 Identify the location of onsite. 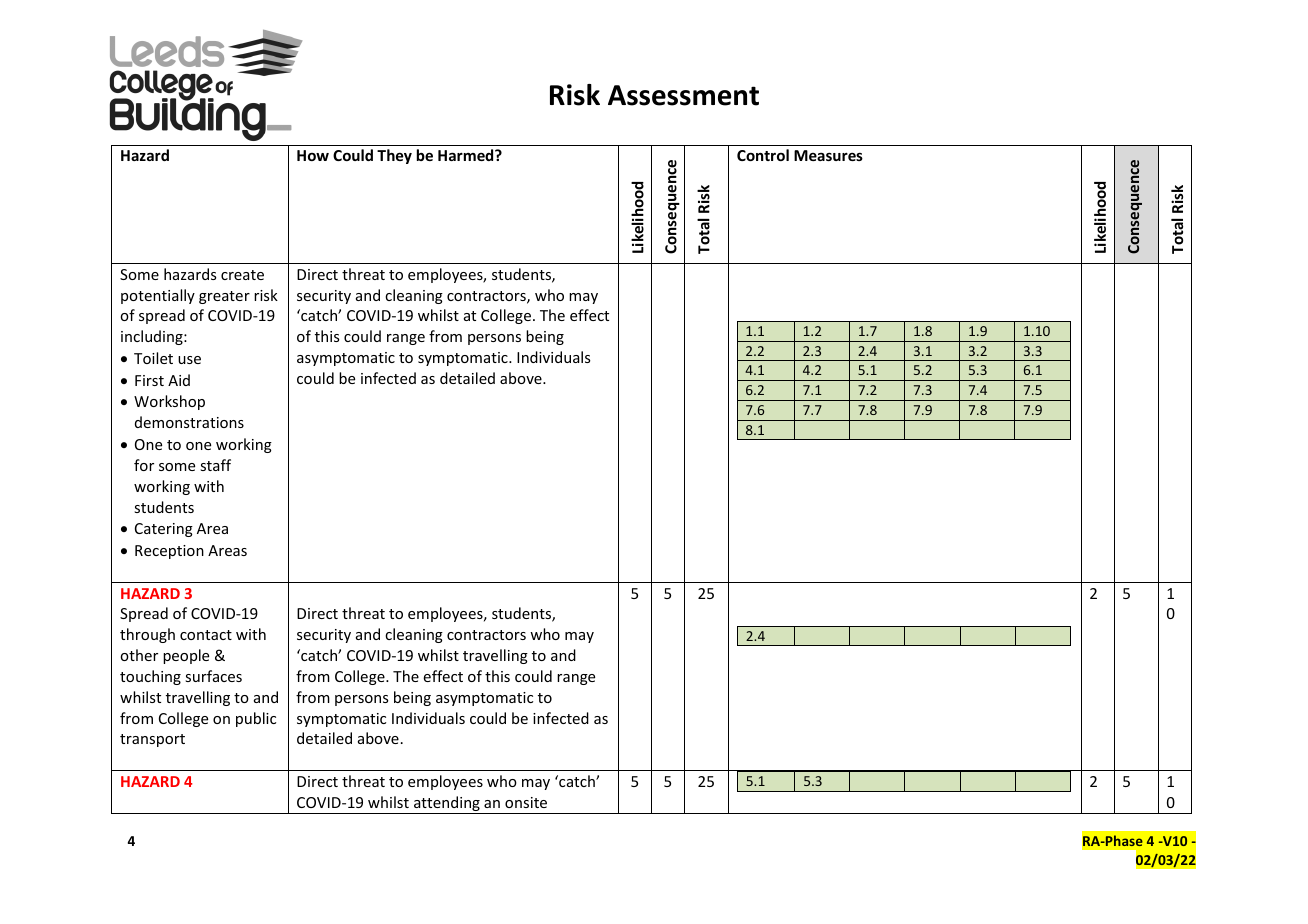
(526, 802).
